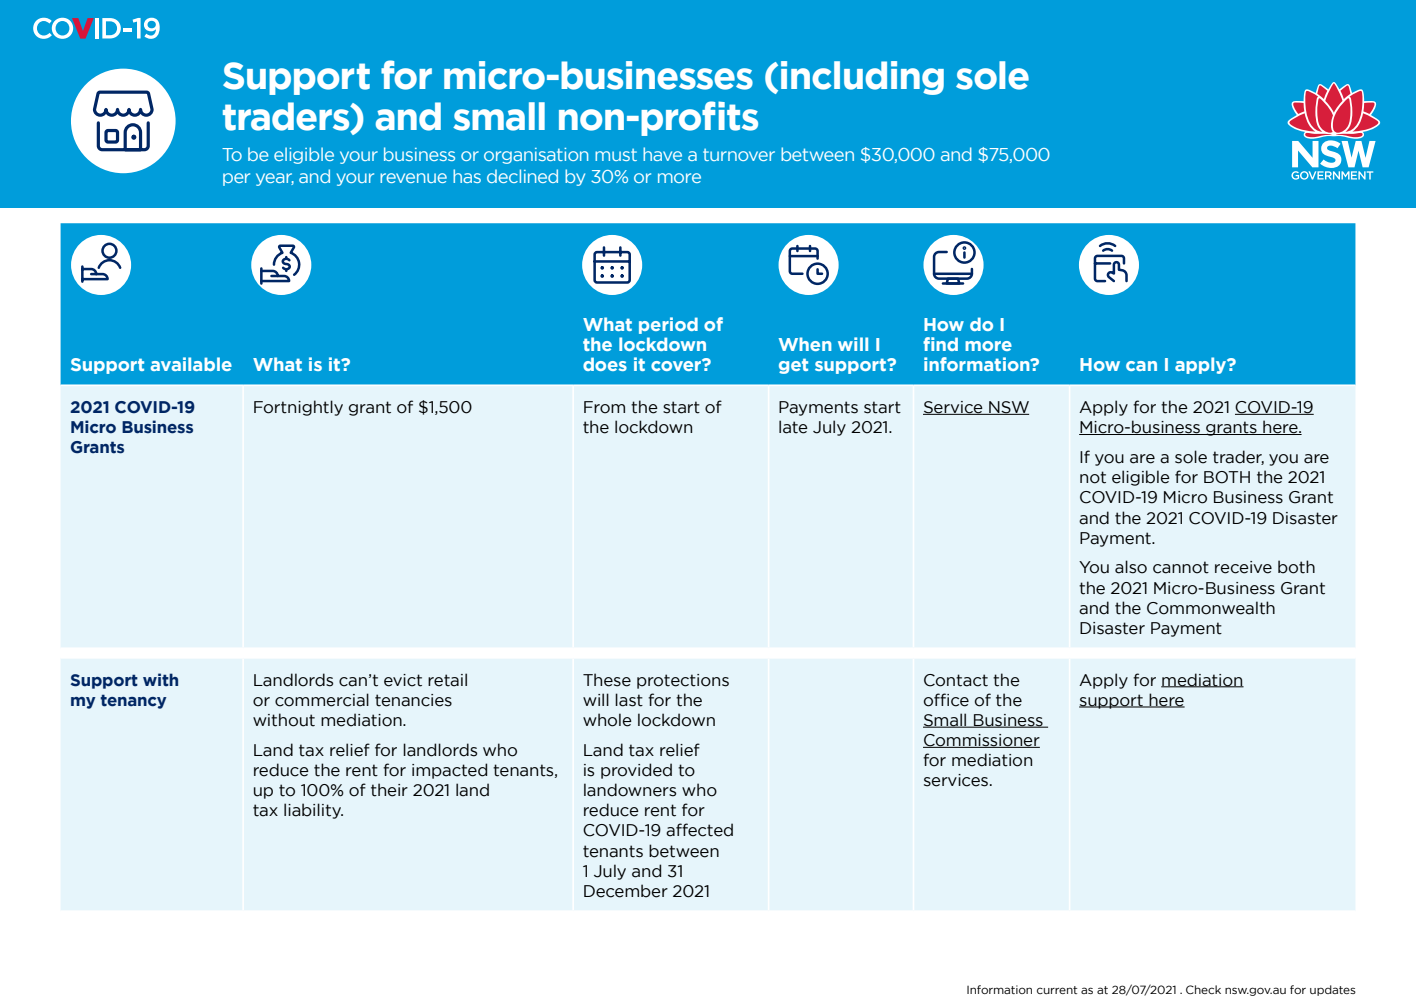 Image resolution: width=1416 pixels, height=1001 pixels. What do you see at coordinates (981, 741) in the image?
I see `Commissioner` at bounding box center [981, 741].
